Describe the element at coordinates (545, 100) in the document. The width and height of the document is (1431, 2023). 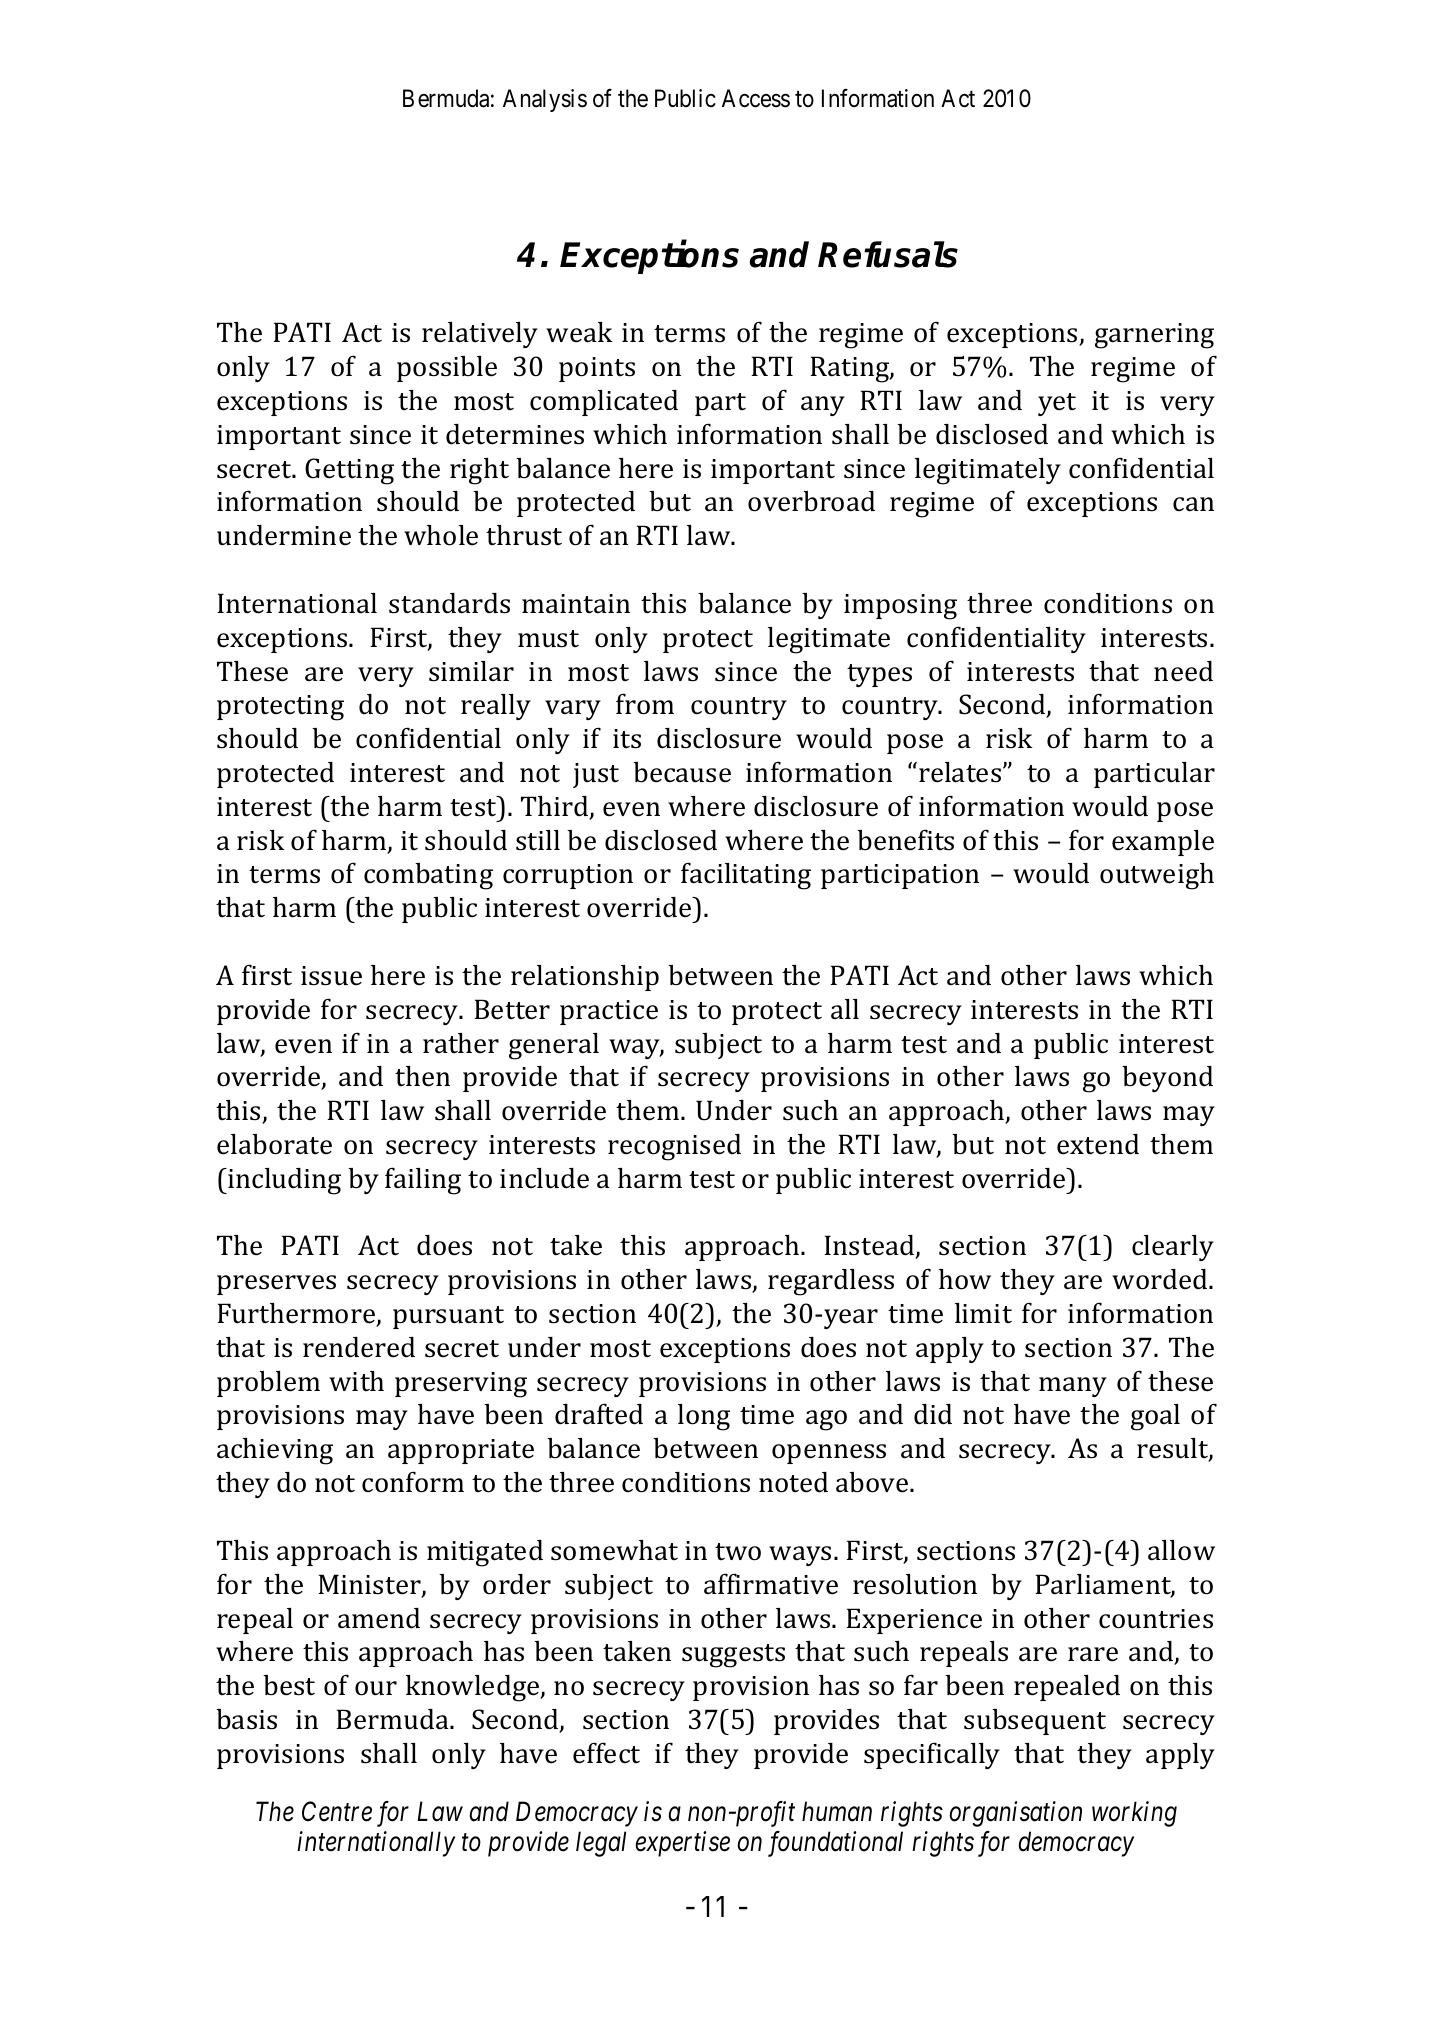
I see `Analysis` at that location.
